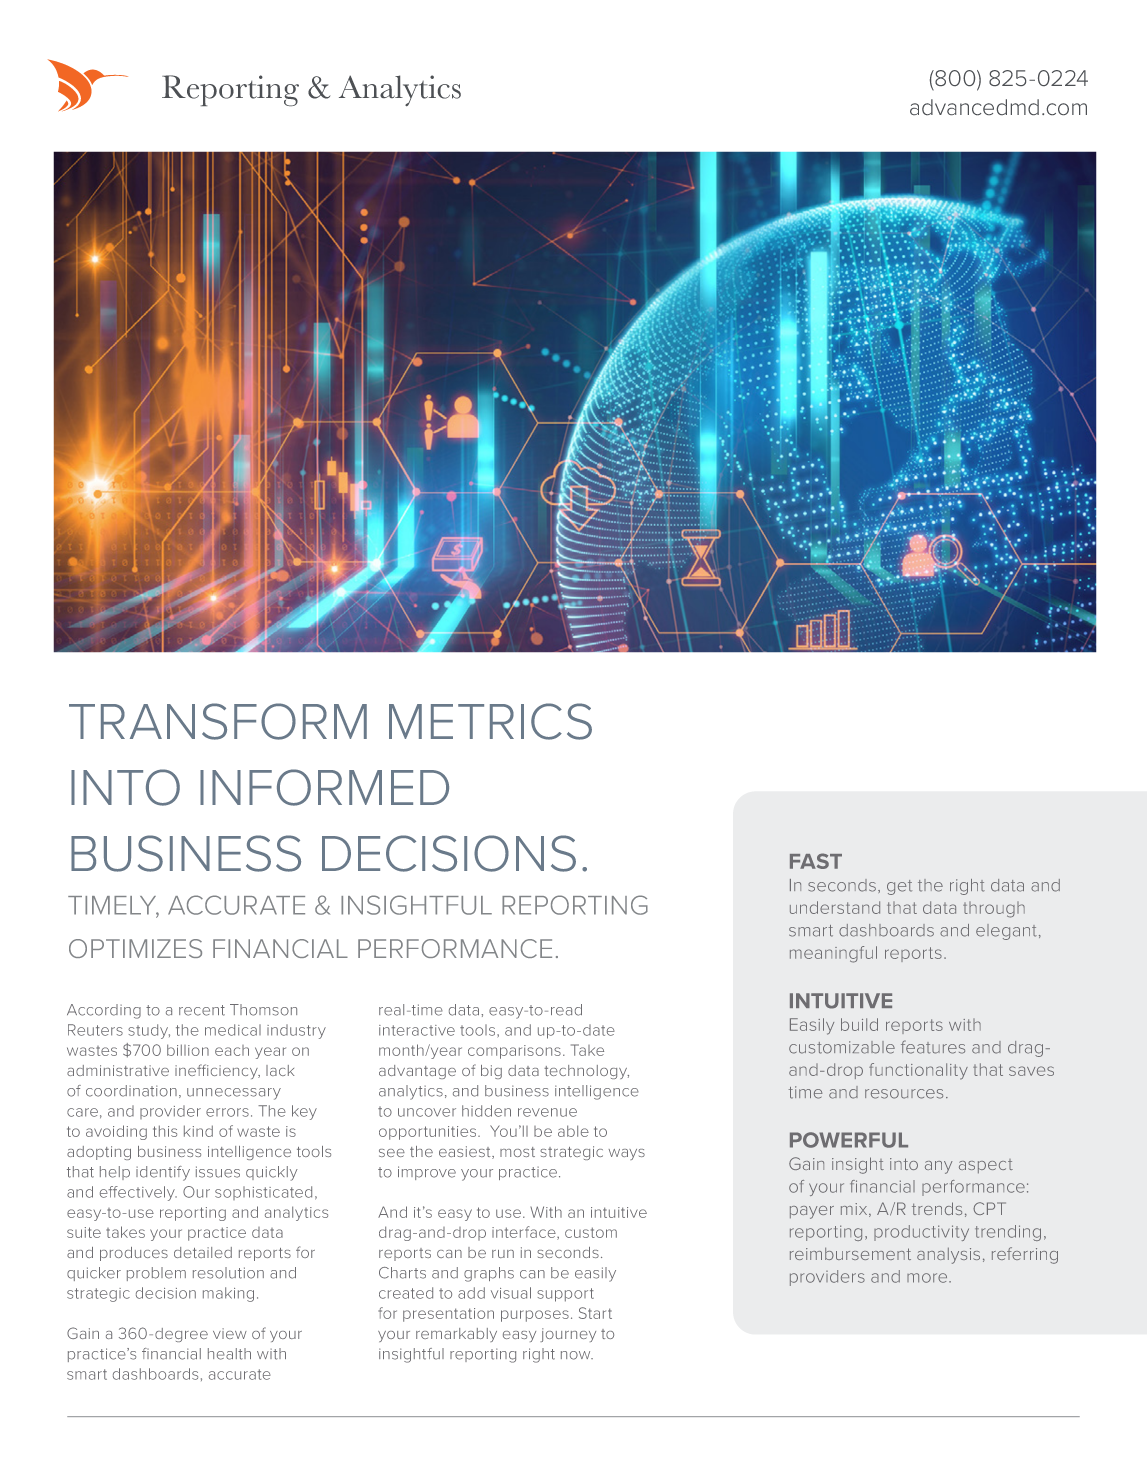 The height and width of the screenshot is (1484, 1147). What do you see at coordinates (933, 1047) in the screenshot?
I see `features` at bounding box center [933, 1047].
